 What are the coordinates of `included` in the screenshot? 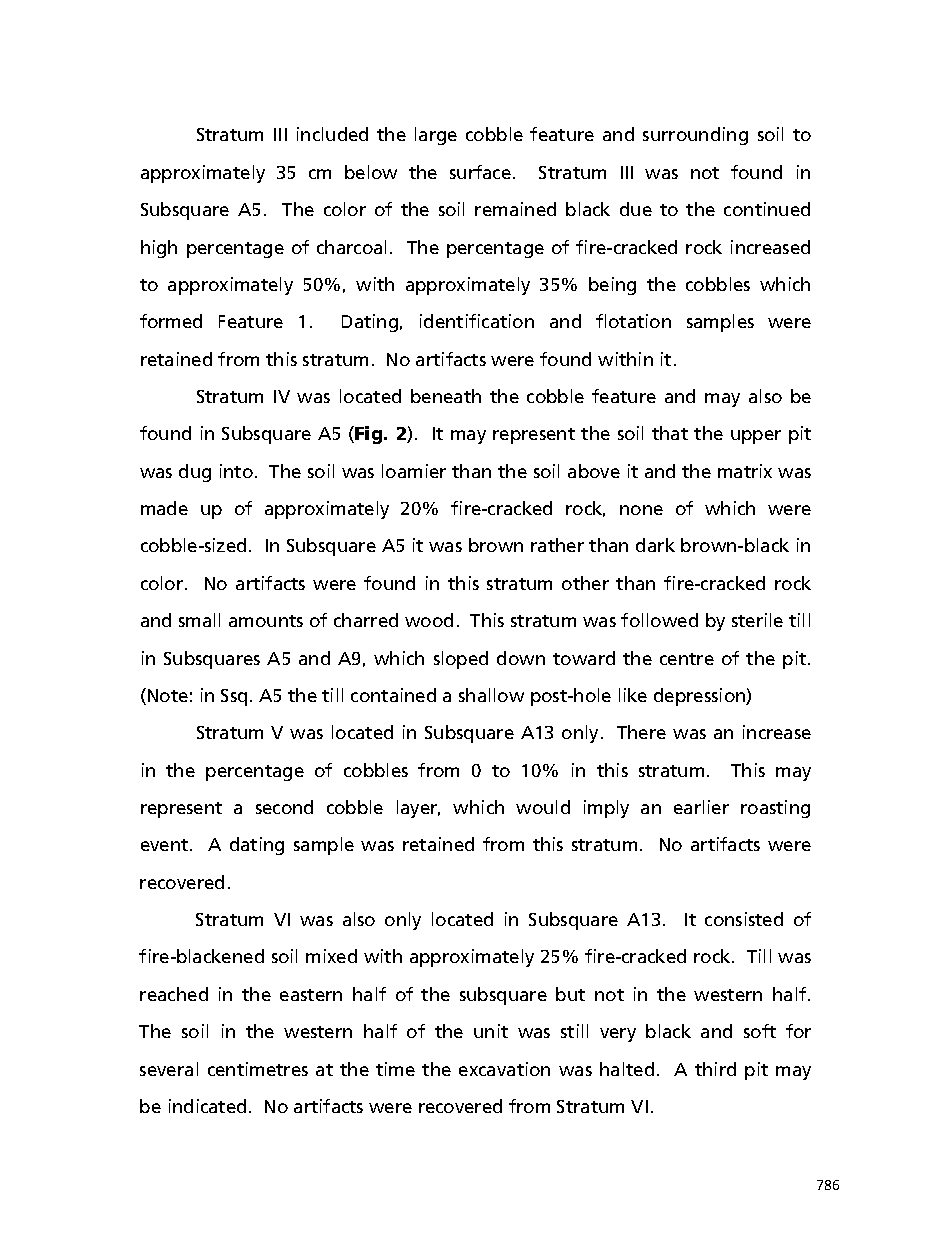 It's located at (332, 134).
